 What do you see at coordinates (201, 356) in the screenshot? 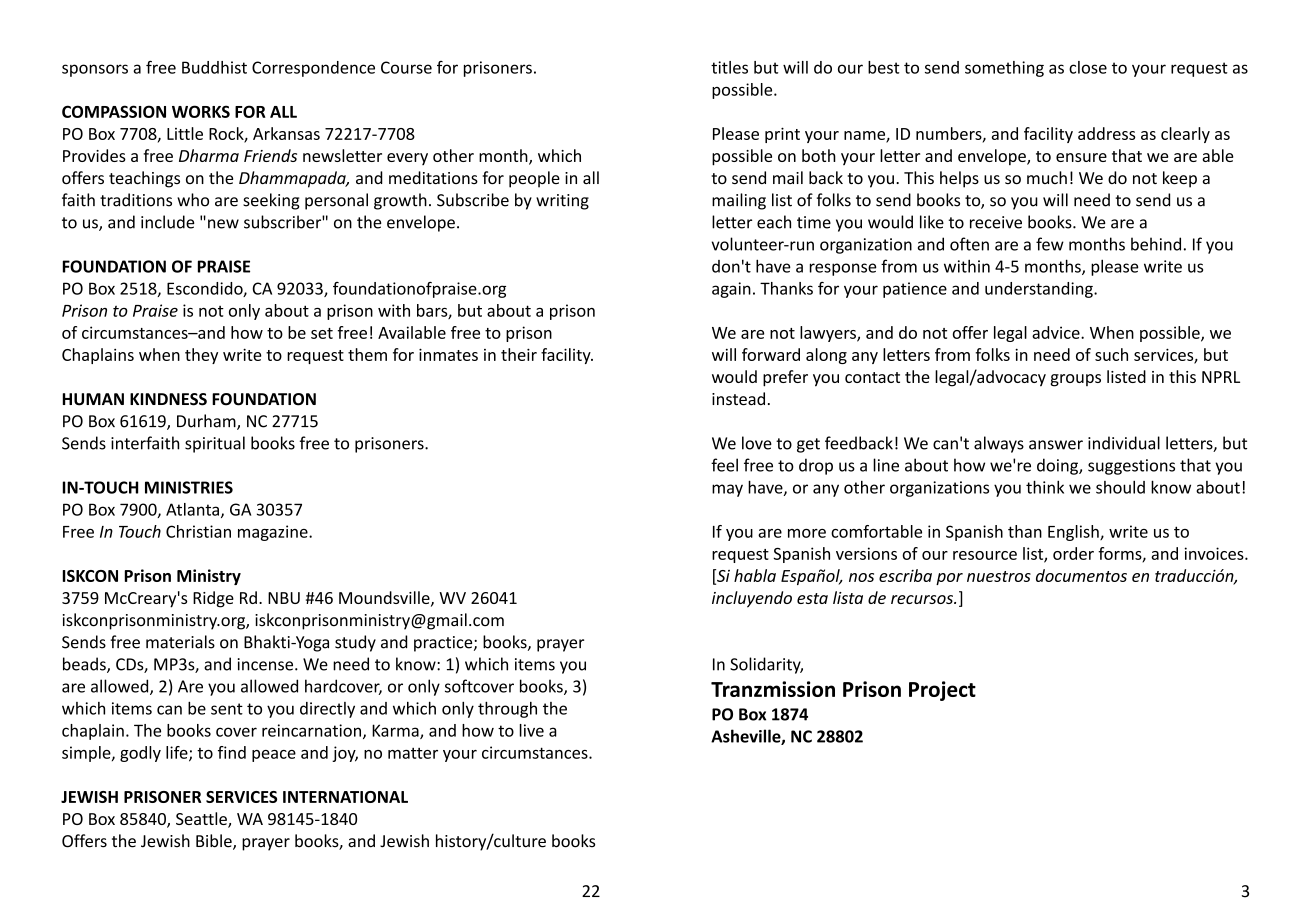
I see `they` at bounding box center [201, 356].
